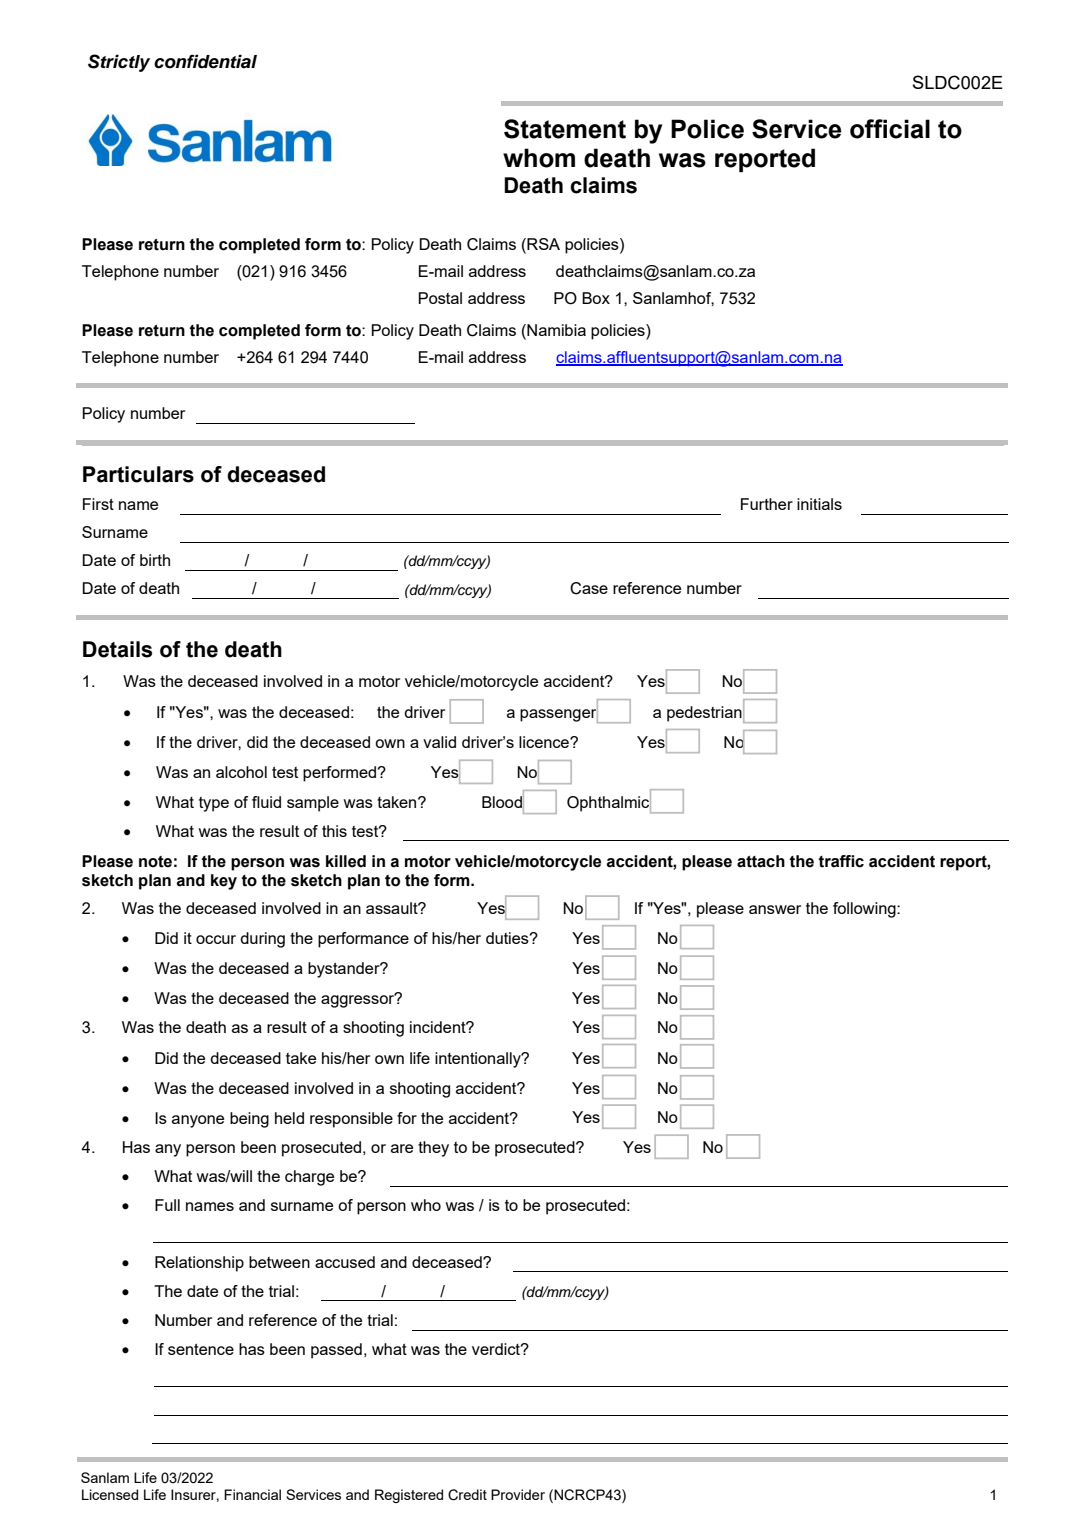 The image size is (1080, 1527). What do you see at coordinates (252, 1494) in the screenshot?
I see `Financial` at bounding box center [252, 1494].
